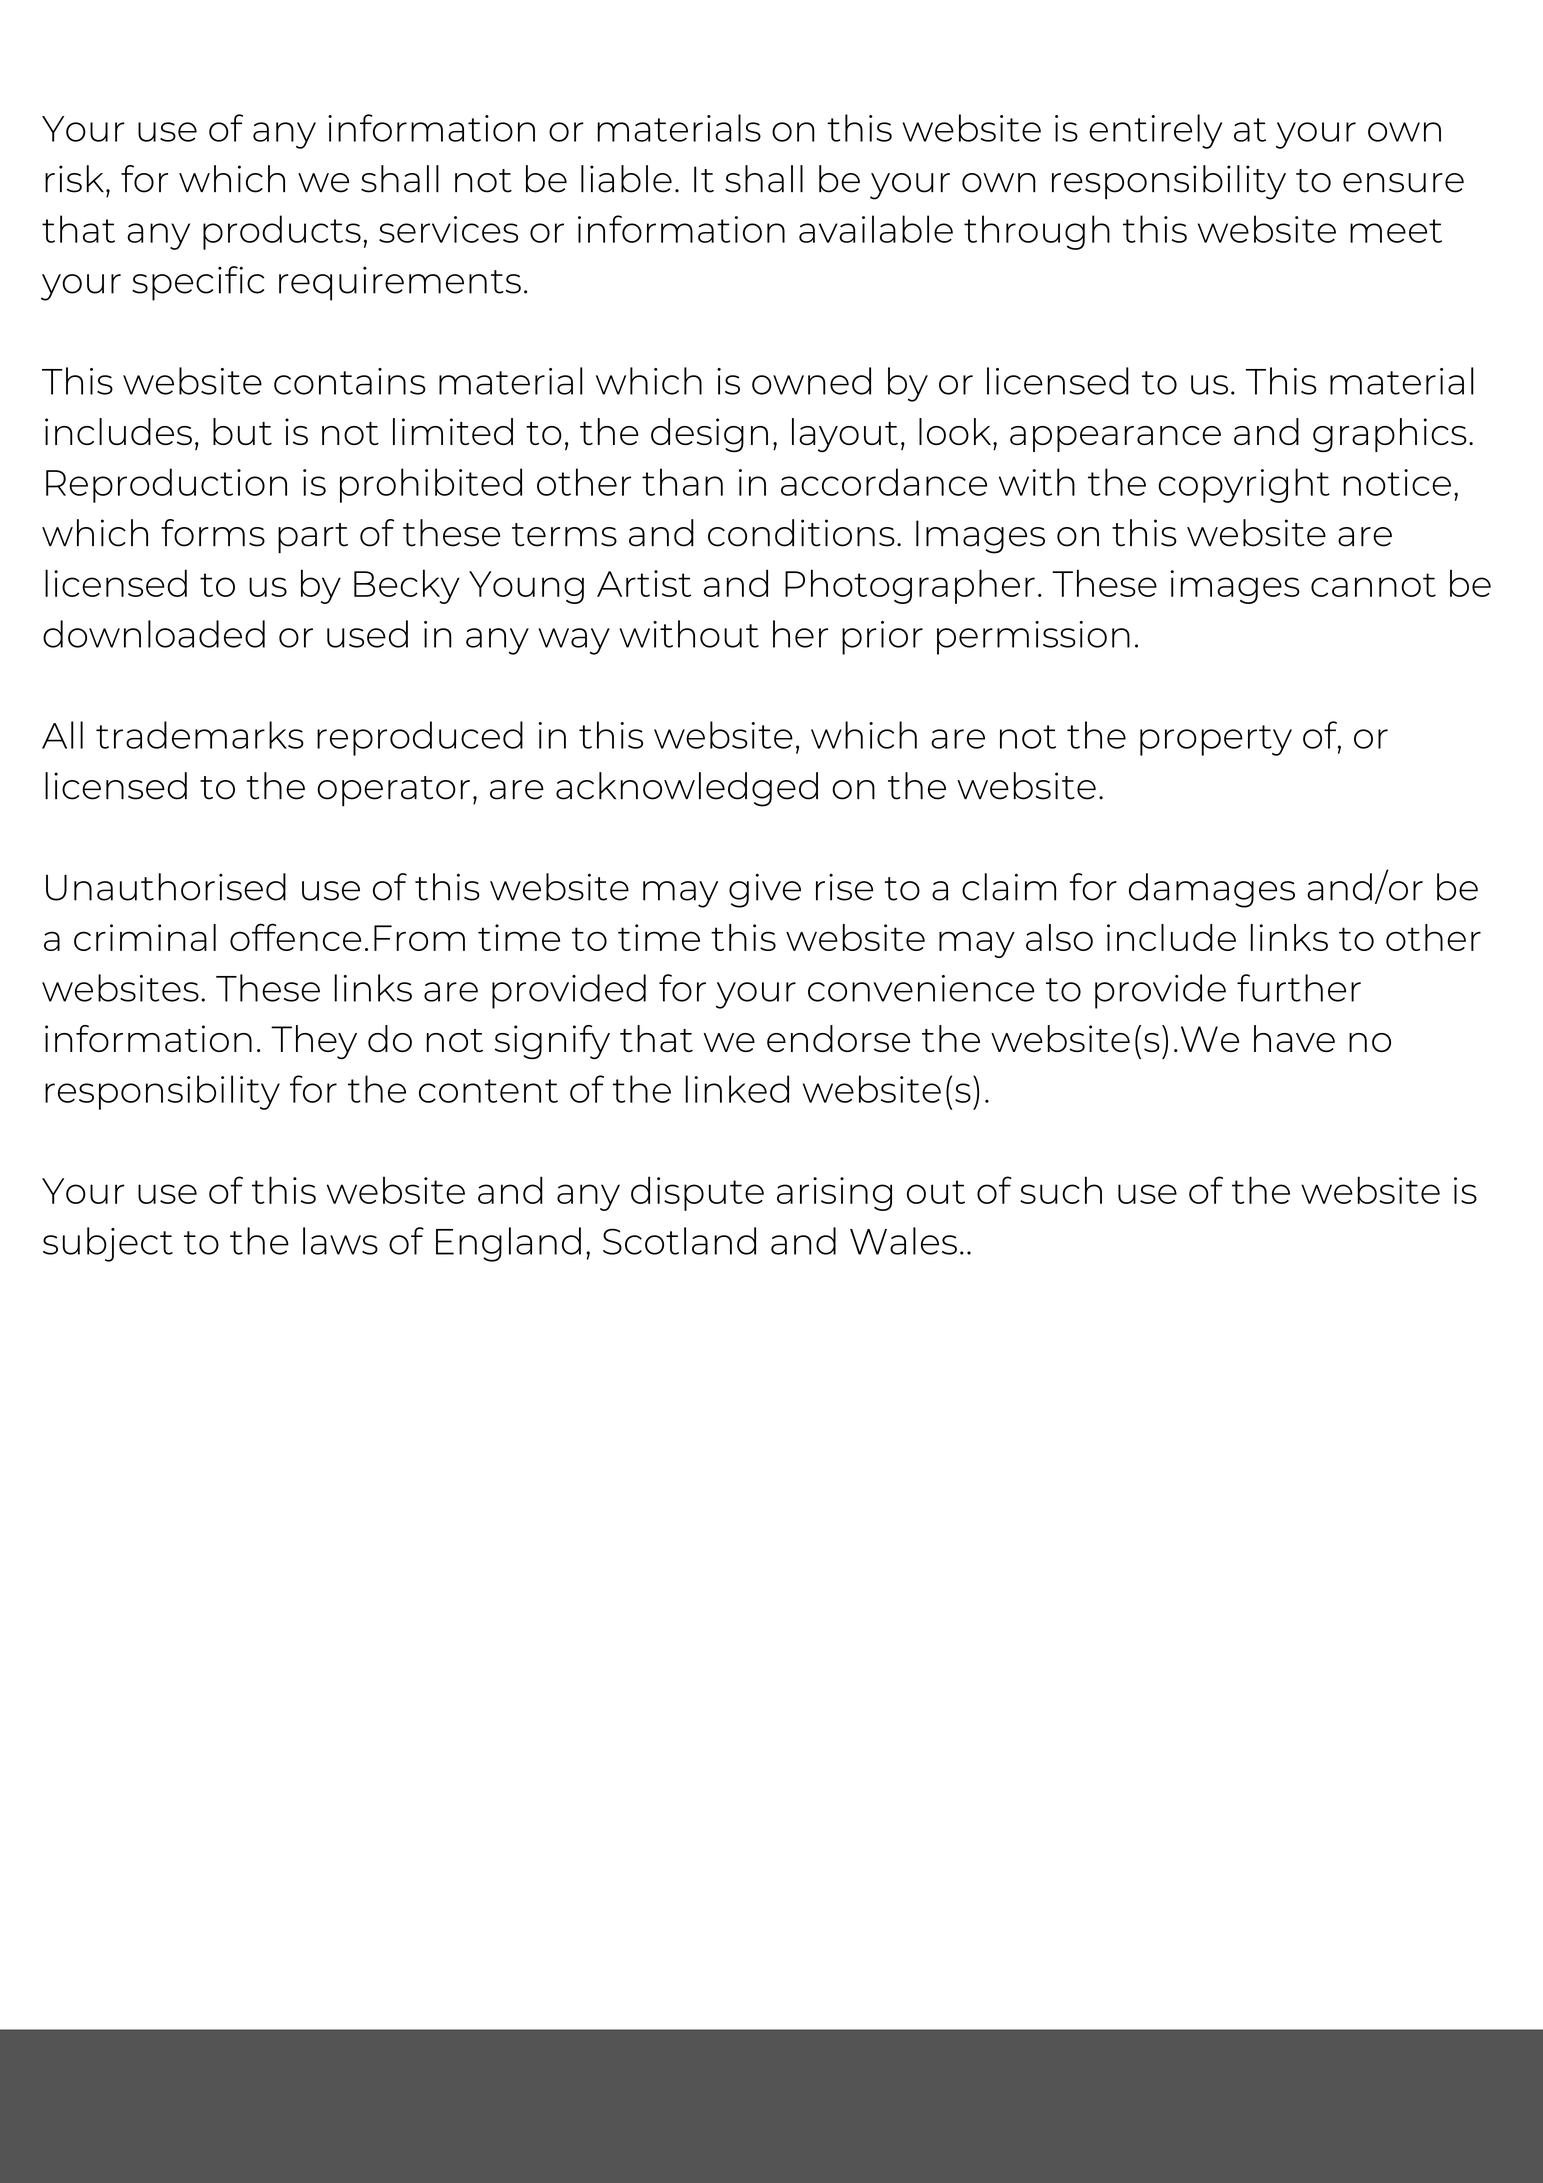 The height and width of the screenshot is (2183, 1543). Describe the element at coordinates (765, 890) in the screenshot. I see `give` at that location.
